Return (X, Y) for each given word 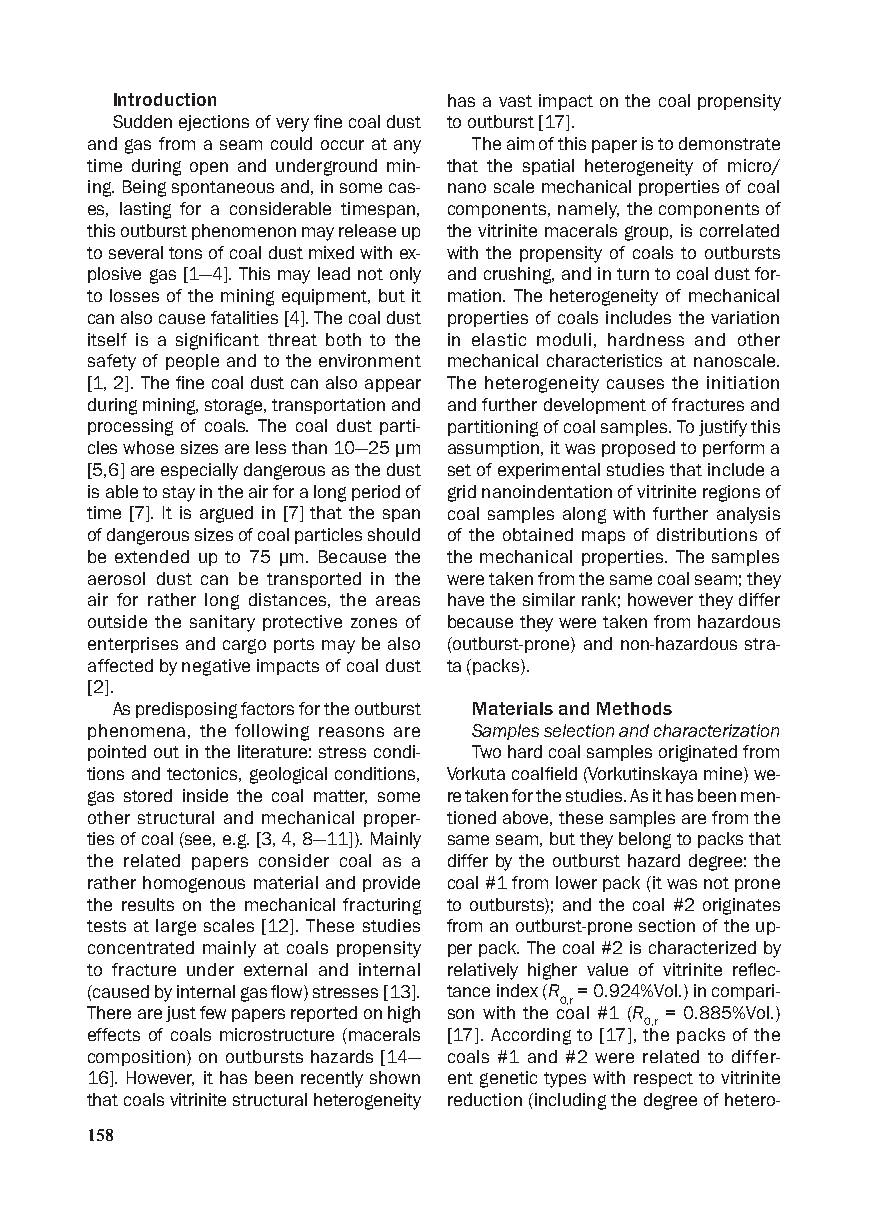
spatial (548, 167)
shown (395, 1077)
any (407, 147)
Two (486, 751)
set (459, 470)
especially (199, 471)
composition (138, 1058)
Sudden (142, 121)
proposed (638, 449)
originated (698, 753)
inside (205, 795)
